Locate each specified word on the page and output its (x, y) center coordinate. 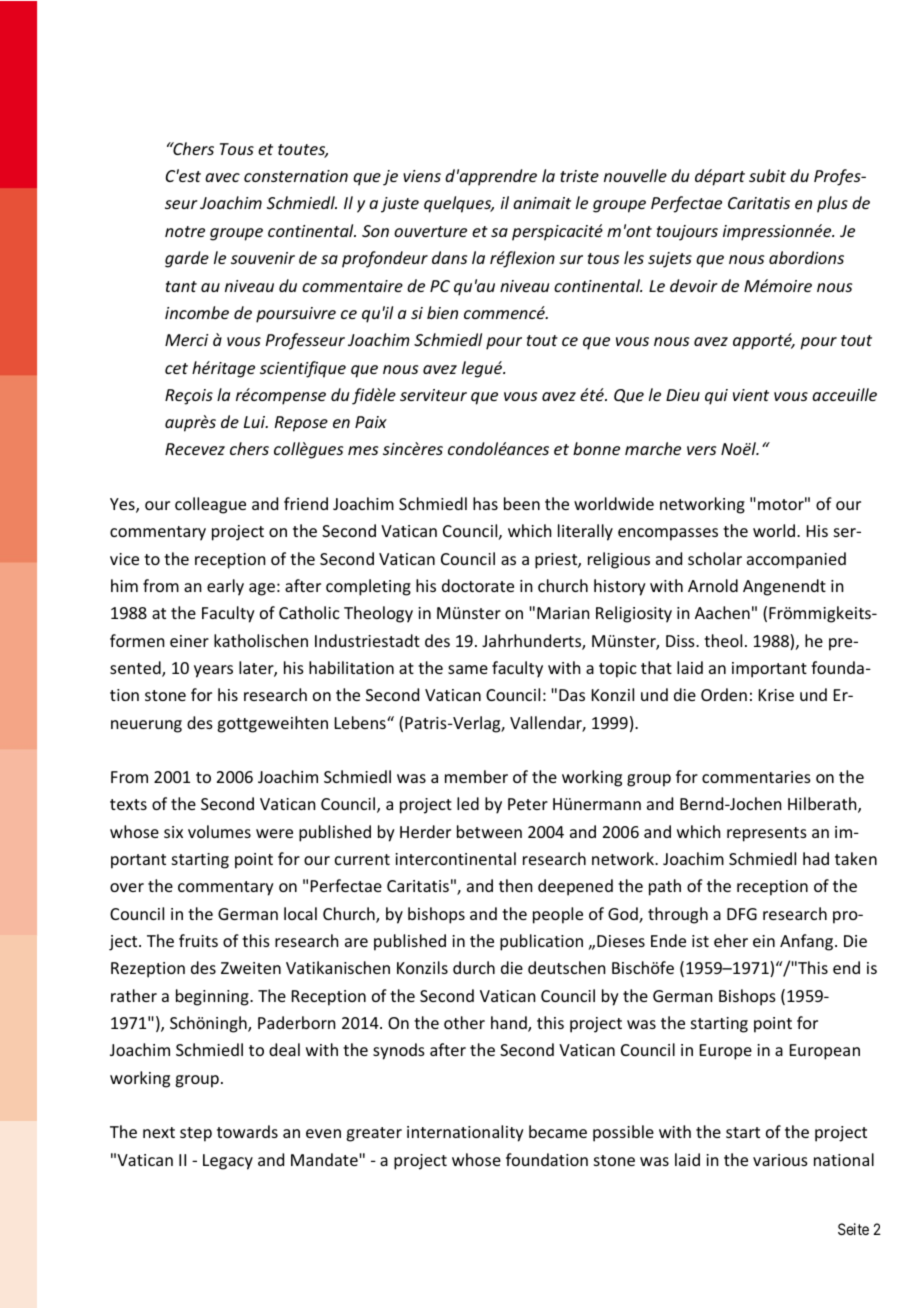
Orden (724, 694)
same (468, 669)
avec (222, 177)
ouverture (430, 231)
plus (832, 204)
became (558, 1131)
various (780, 1160)
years (213, 671)
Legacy (228, 1162)
